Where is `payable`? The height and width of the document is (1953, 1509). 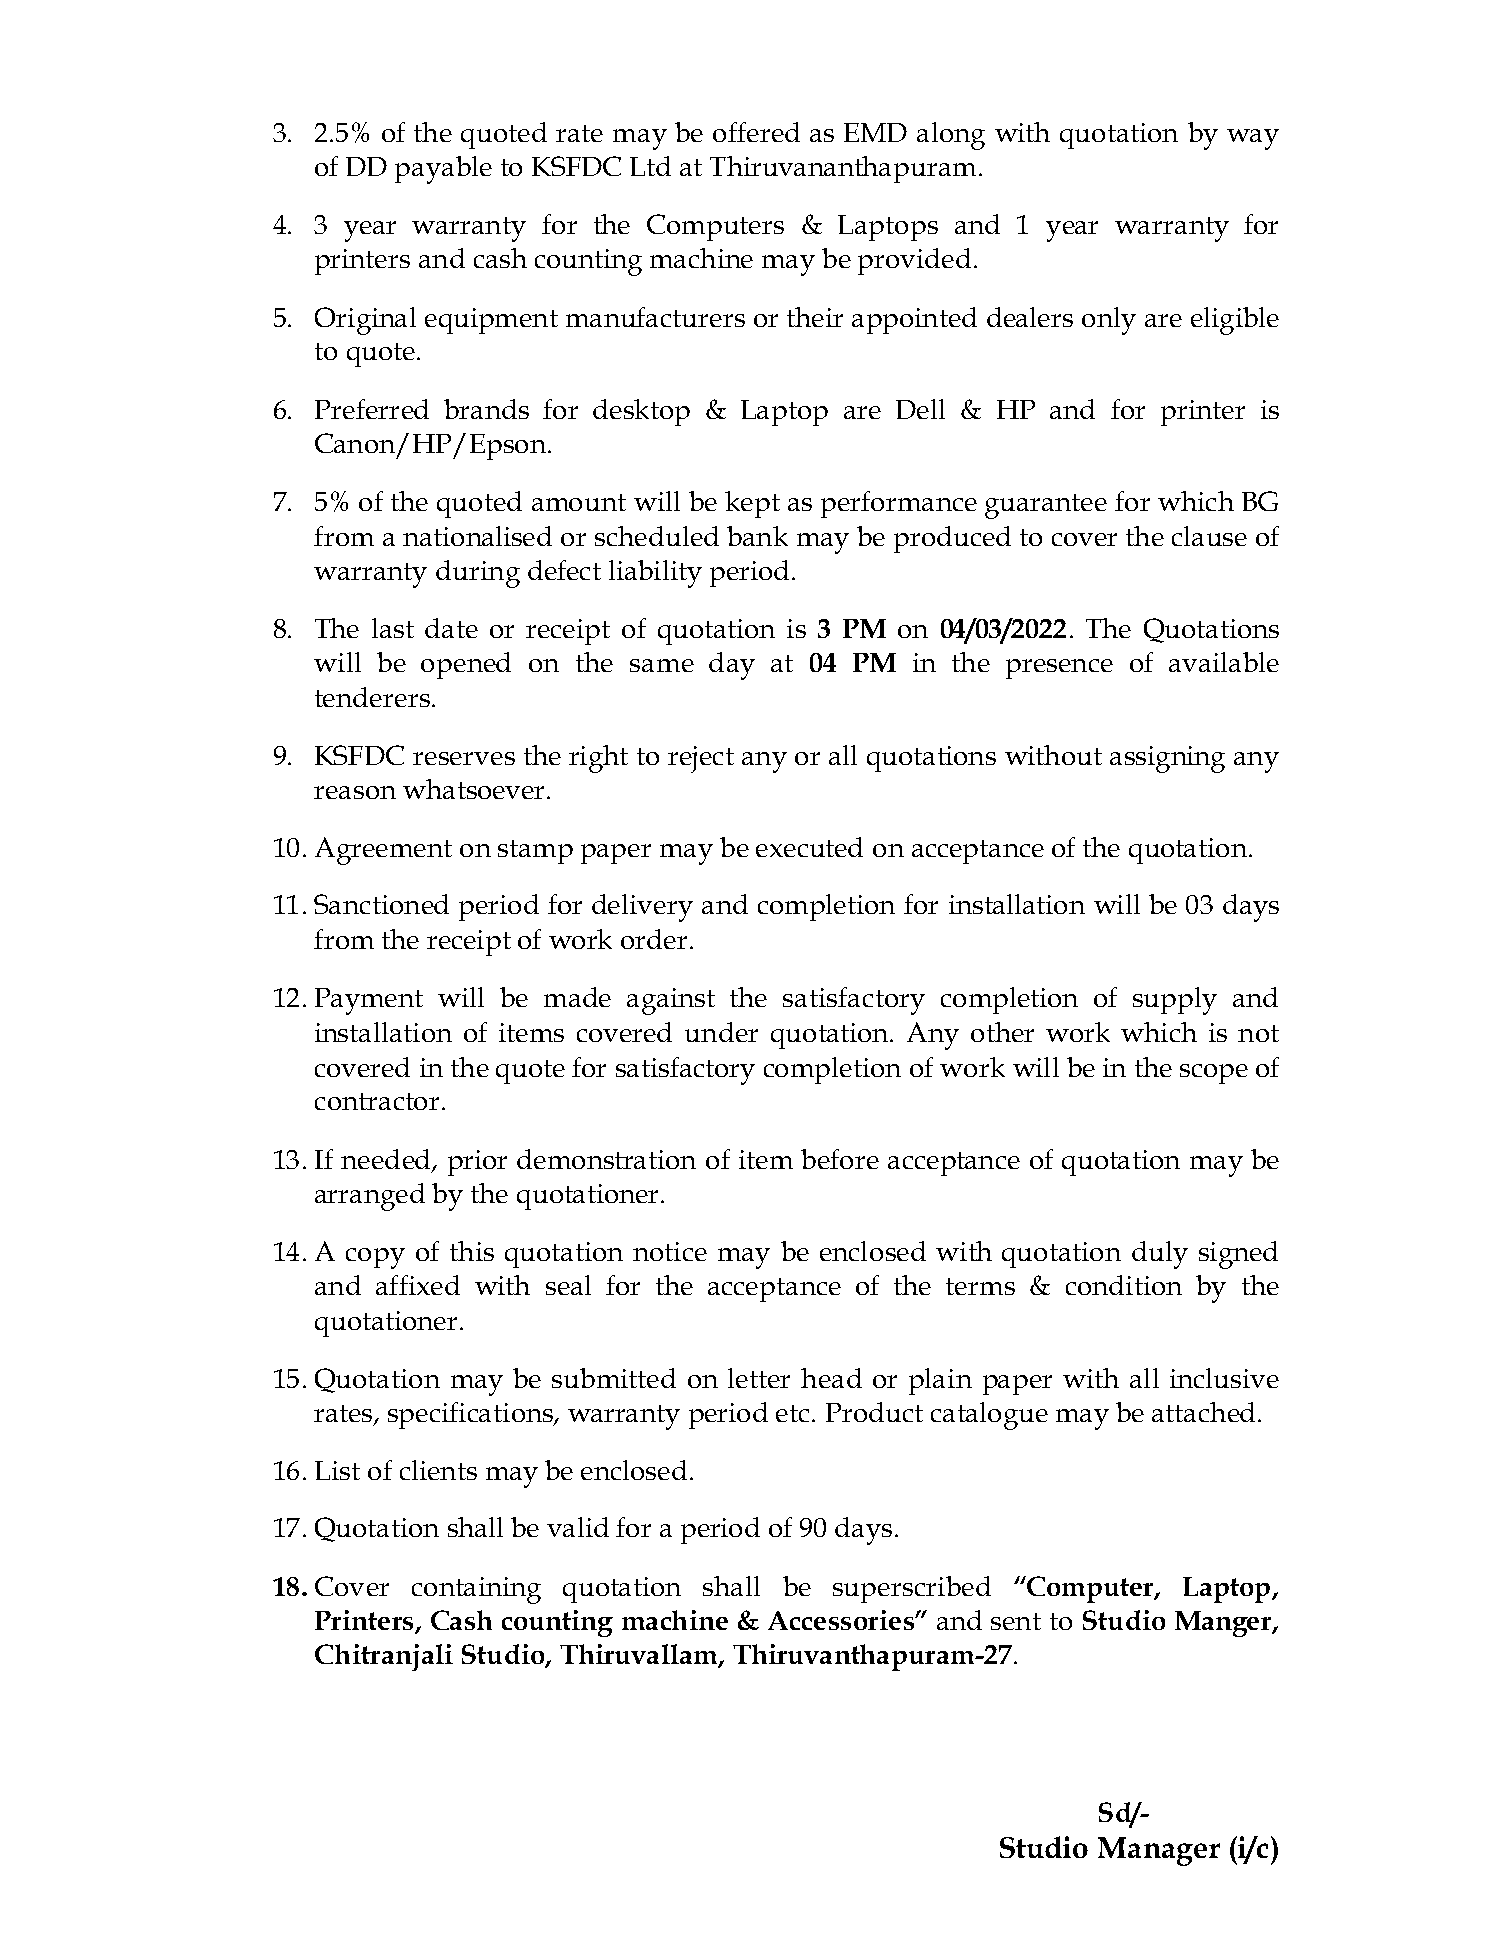
payable is located at coordinates (443, 170).
